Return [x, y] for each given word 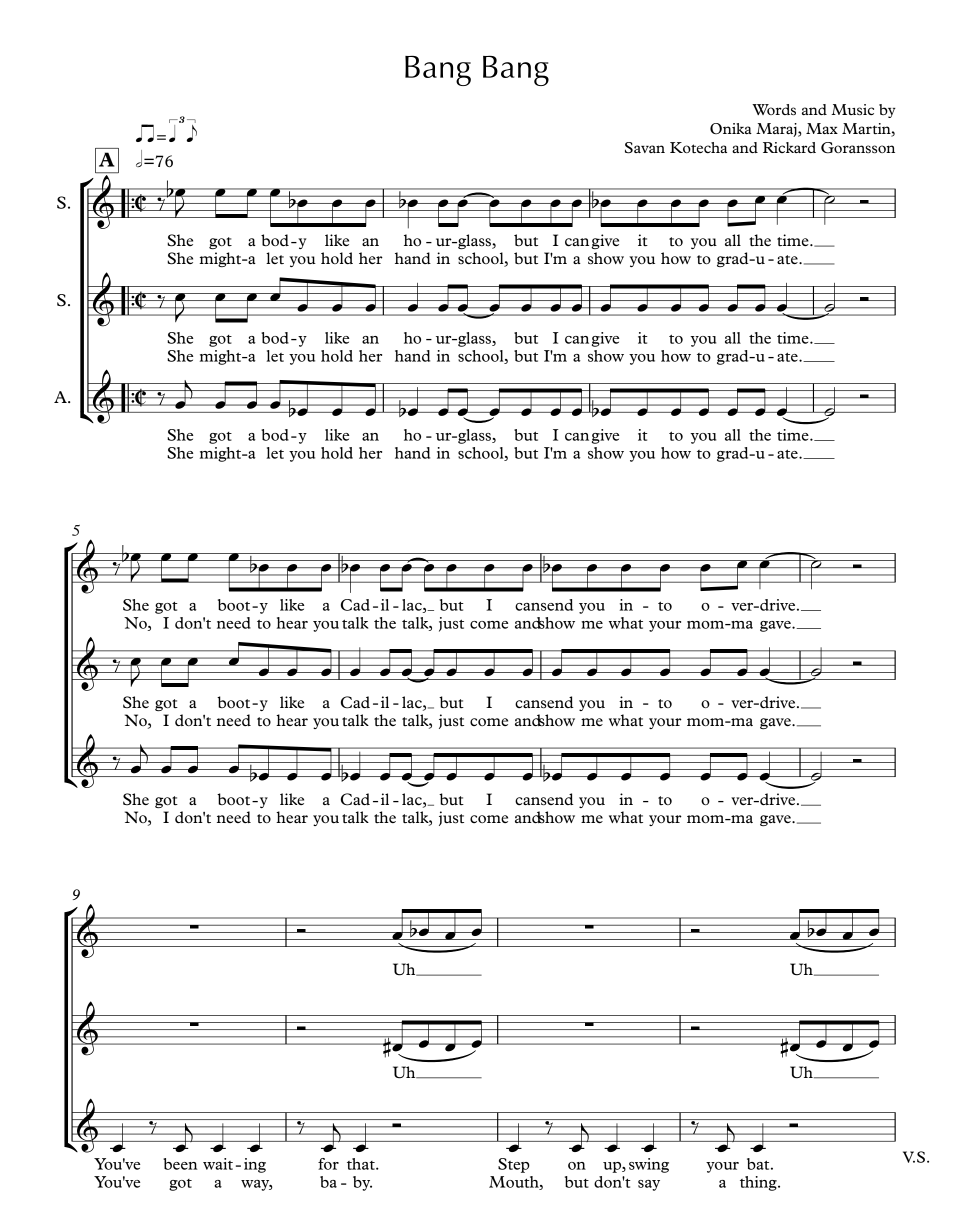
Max [822, 128]
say [649, 1185]
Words [774, 109]
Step [514, 1165]
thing [759, 1183]
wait [218, 1164]
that [362, 1164]
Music [852, 109]
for [328, 1164]
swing [649, 1165]
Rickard [789, 147]
